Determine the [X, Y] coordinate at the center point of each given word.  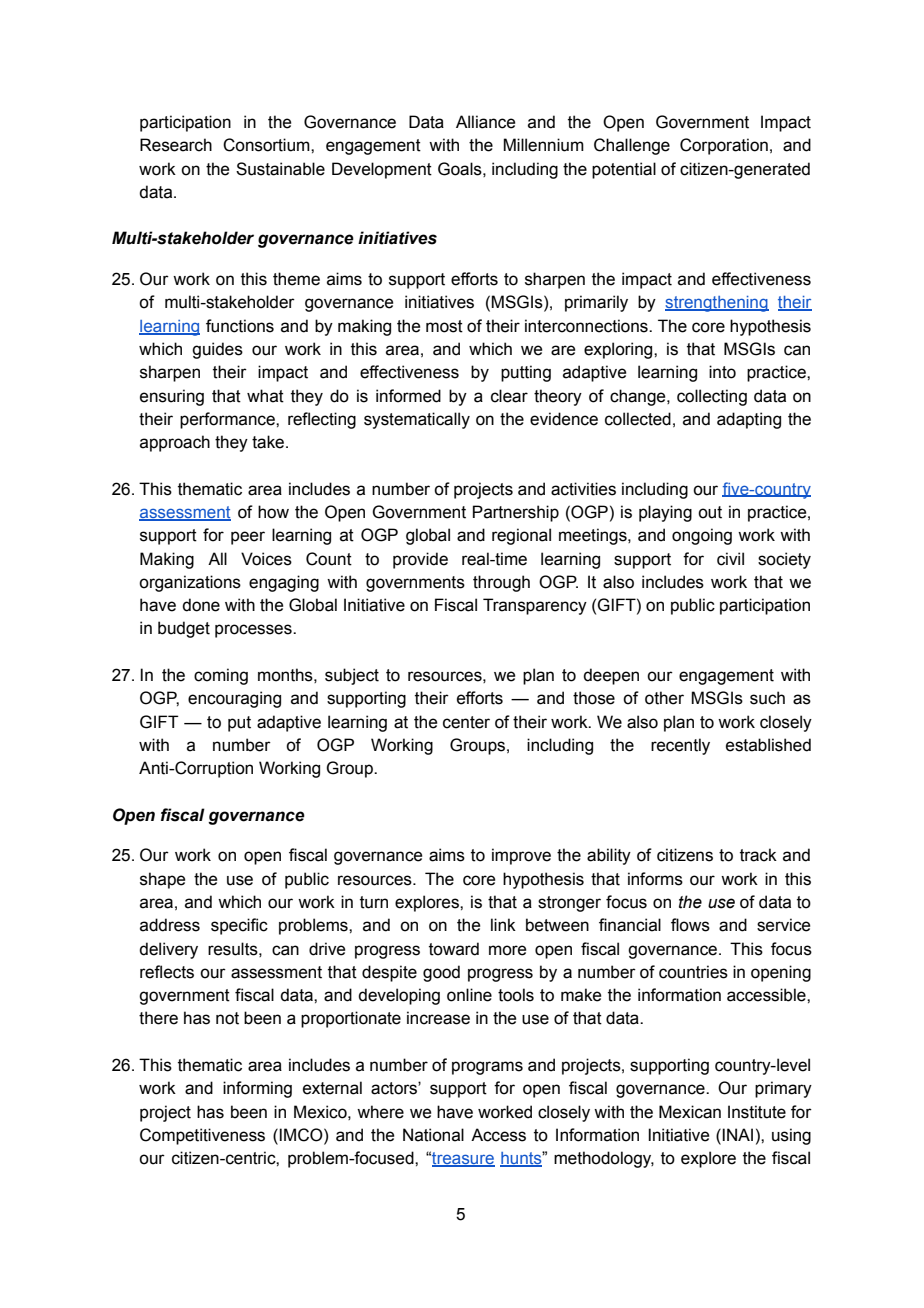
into [722, 372]
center [466, 722]
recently [680, 746]
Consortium [267, 145]
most [444, 326]
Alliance [485, 122]
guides [217, 350]
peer [248, 538]
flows [690, 925]
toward [454, 949]
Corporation [724, 146]
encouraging [234, 699]
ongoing [702, 536]
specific [239, 926]
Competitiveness [202, 1136]
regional [521, 536]
